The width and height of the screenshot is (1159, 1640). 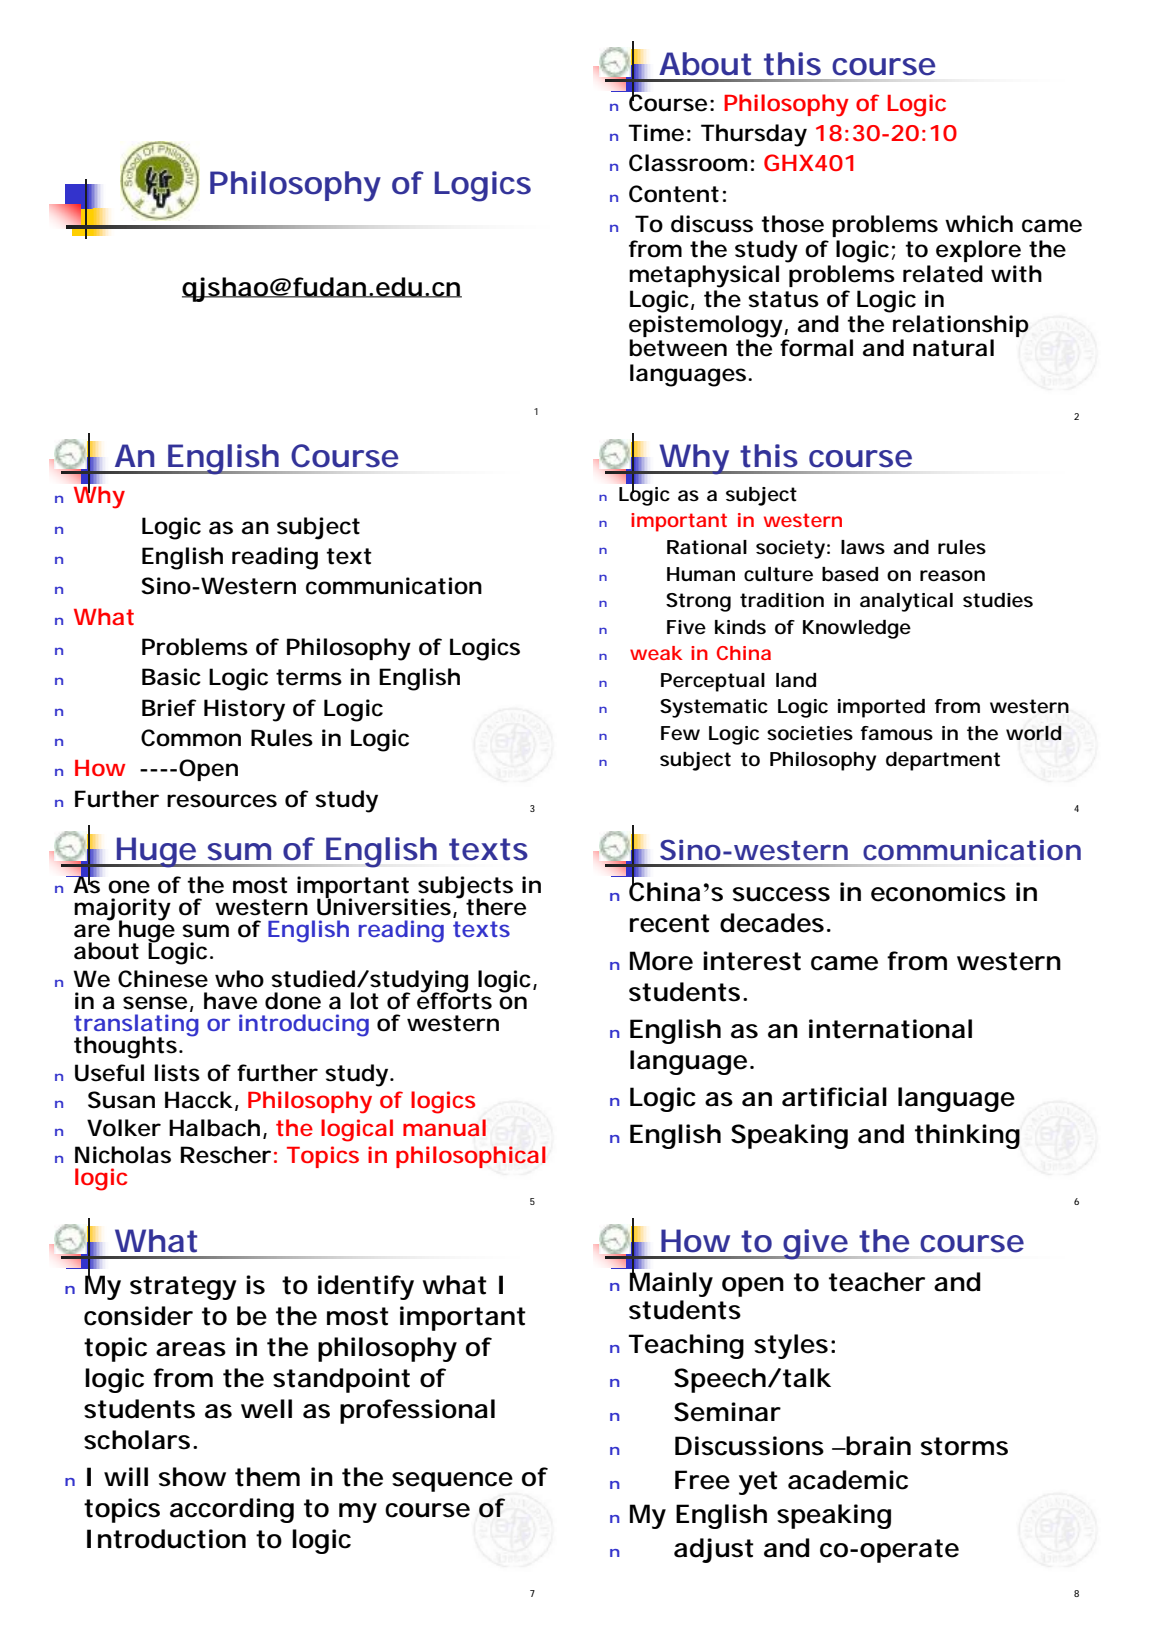 What do you see at coordinates (171, 677) in the screenshot?
I see `Basic` at bounding box center [171, 677].
